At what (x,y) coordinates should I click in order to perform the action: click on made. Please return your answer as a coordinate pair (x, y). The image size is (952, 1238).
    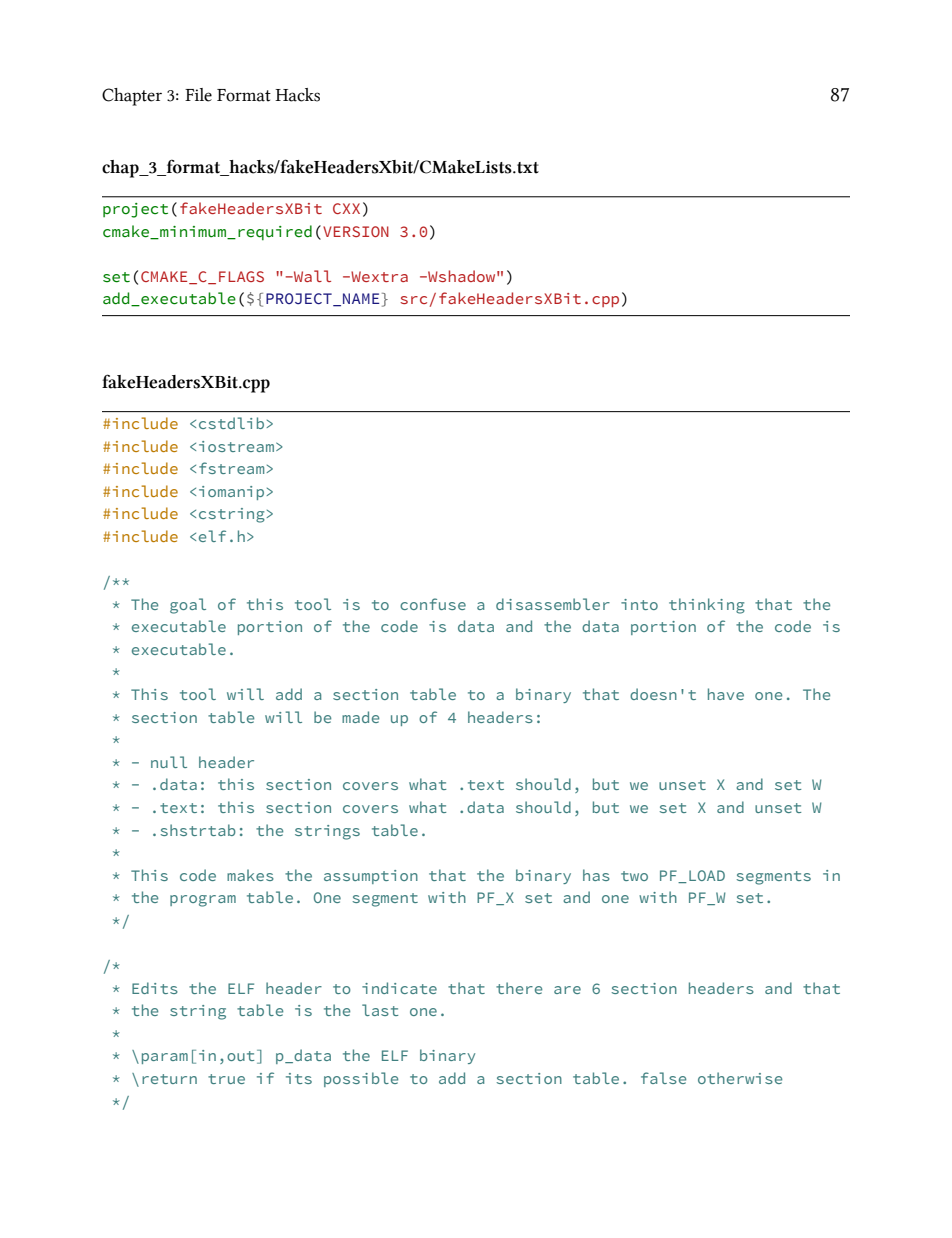
    Looking at the image, I should click on (360, 717).
